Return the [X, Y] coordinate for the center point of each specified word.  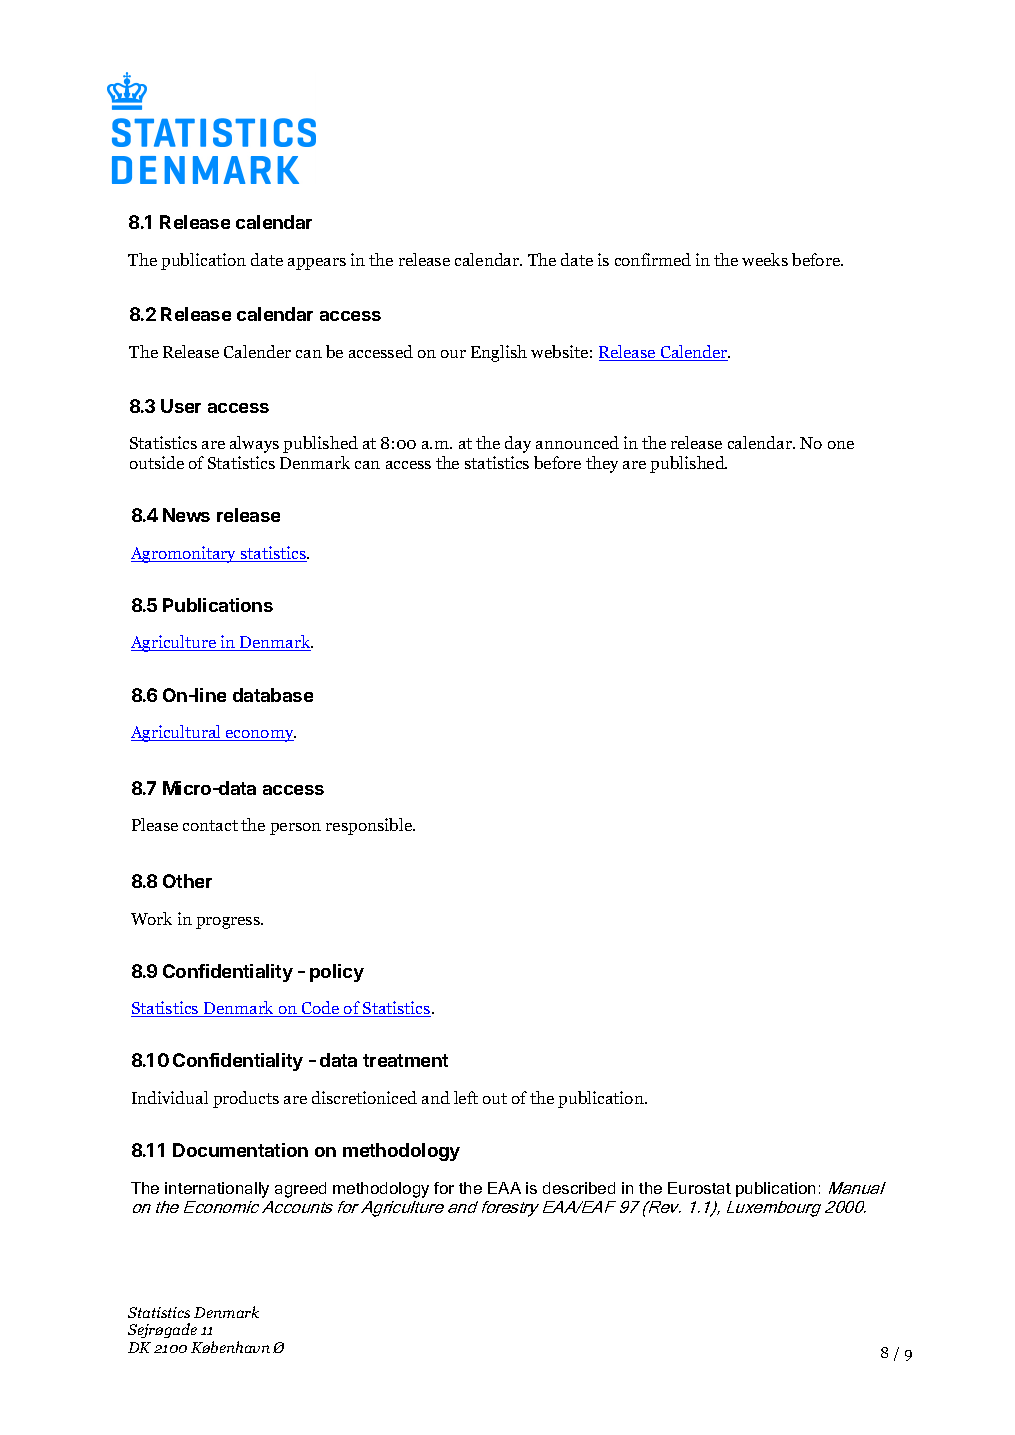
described [579, 1188]
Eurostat [699, 1188]
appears [317, 264]
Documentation [240, 1150]
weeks [765, 259]
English [499, 353]
